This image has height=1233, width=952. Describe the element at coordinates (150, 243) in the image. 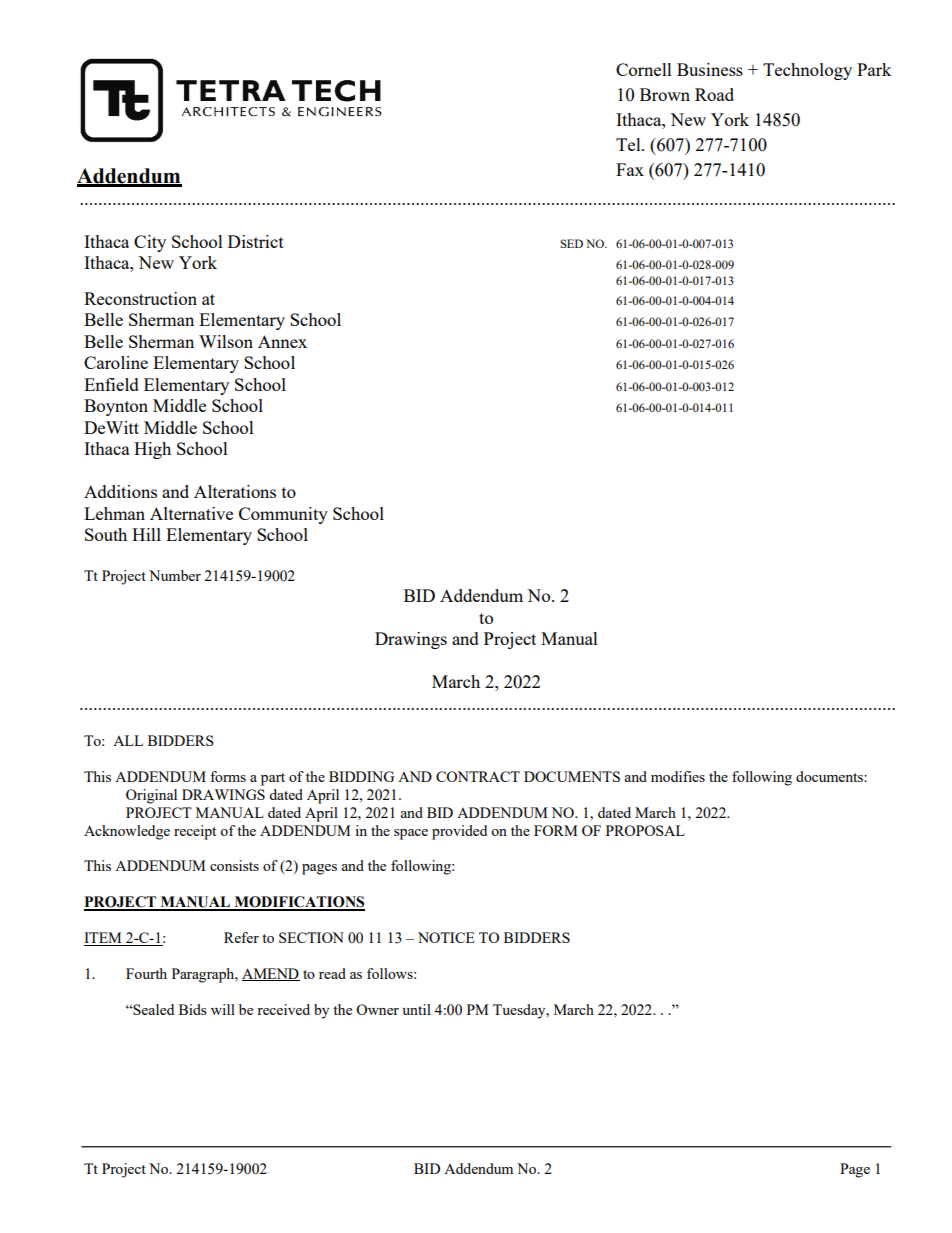

I see `City` at that location.
